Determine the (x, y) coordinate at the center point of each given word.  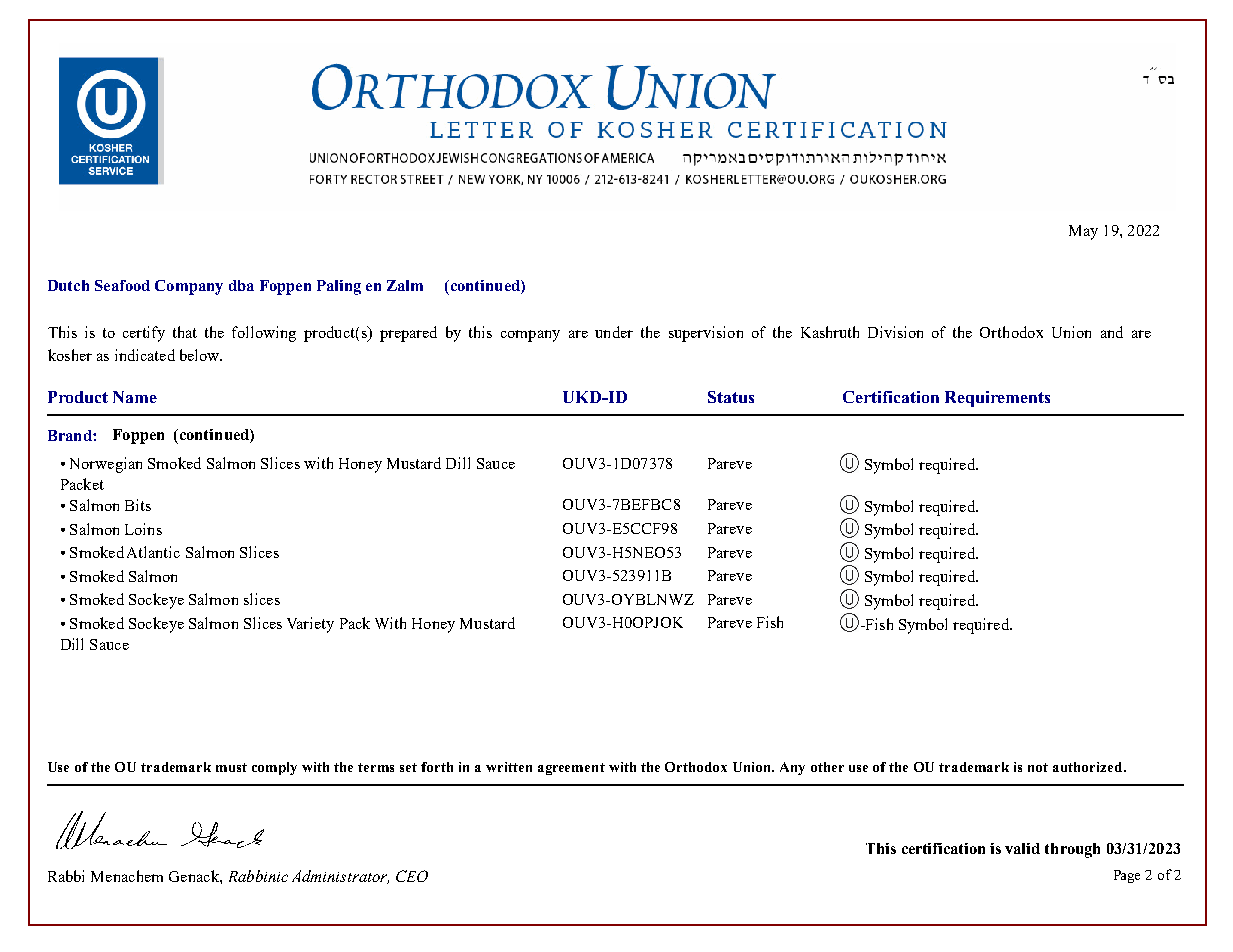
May (1083, 232)
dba (241, 285)
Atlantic (153, 552)
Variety (310, 625)
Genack (195, 876)
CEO (412, 876)
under (614, 332)
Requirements (997, 399)
